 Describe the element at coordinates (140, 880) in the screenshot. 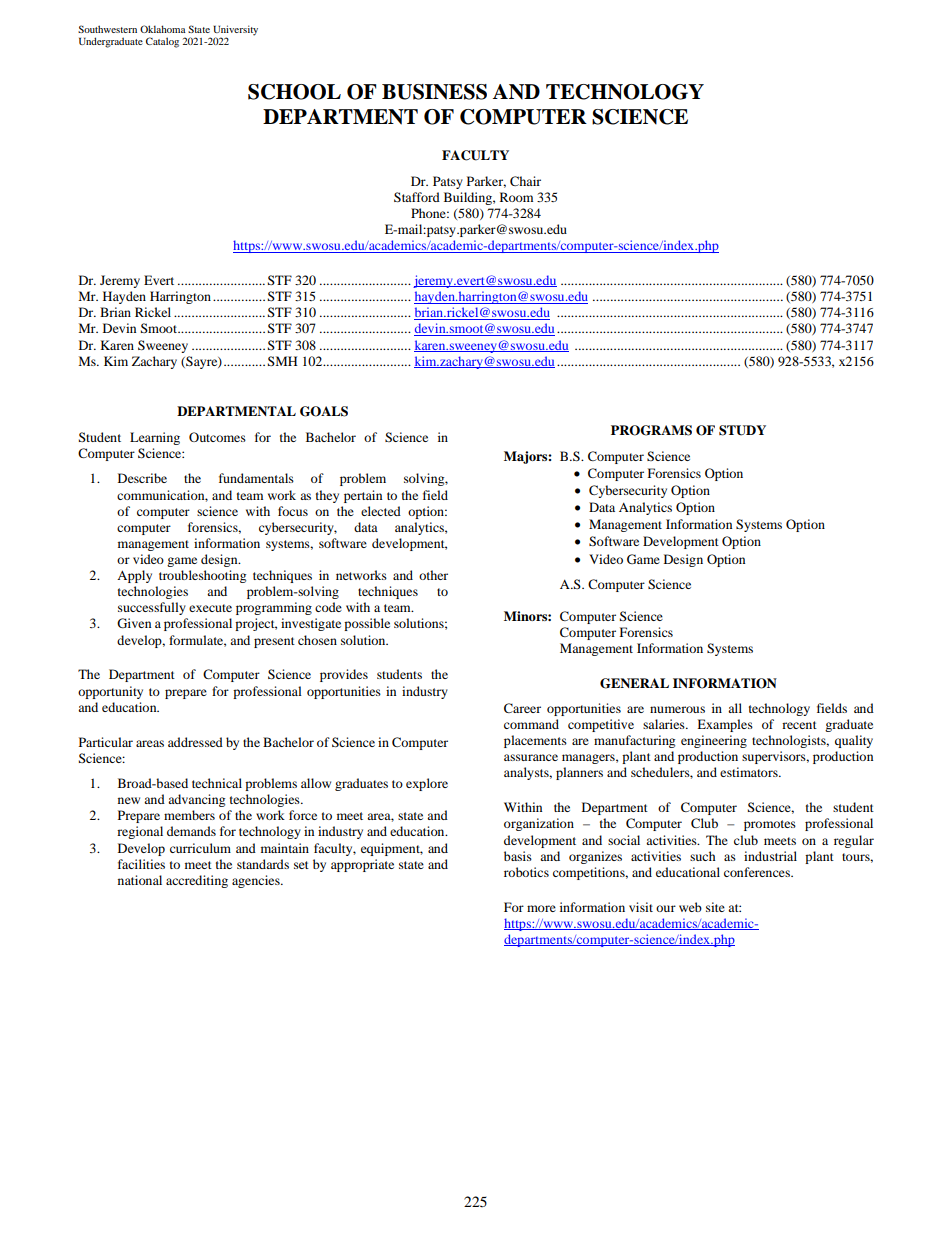

I see `national` at that location.
